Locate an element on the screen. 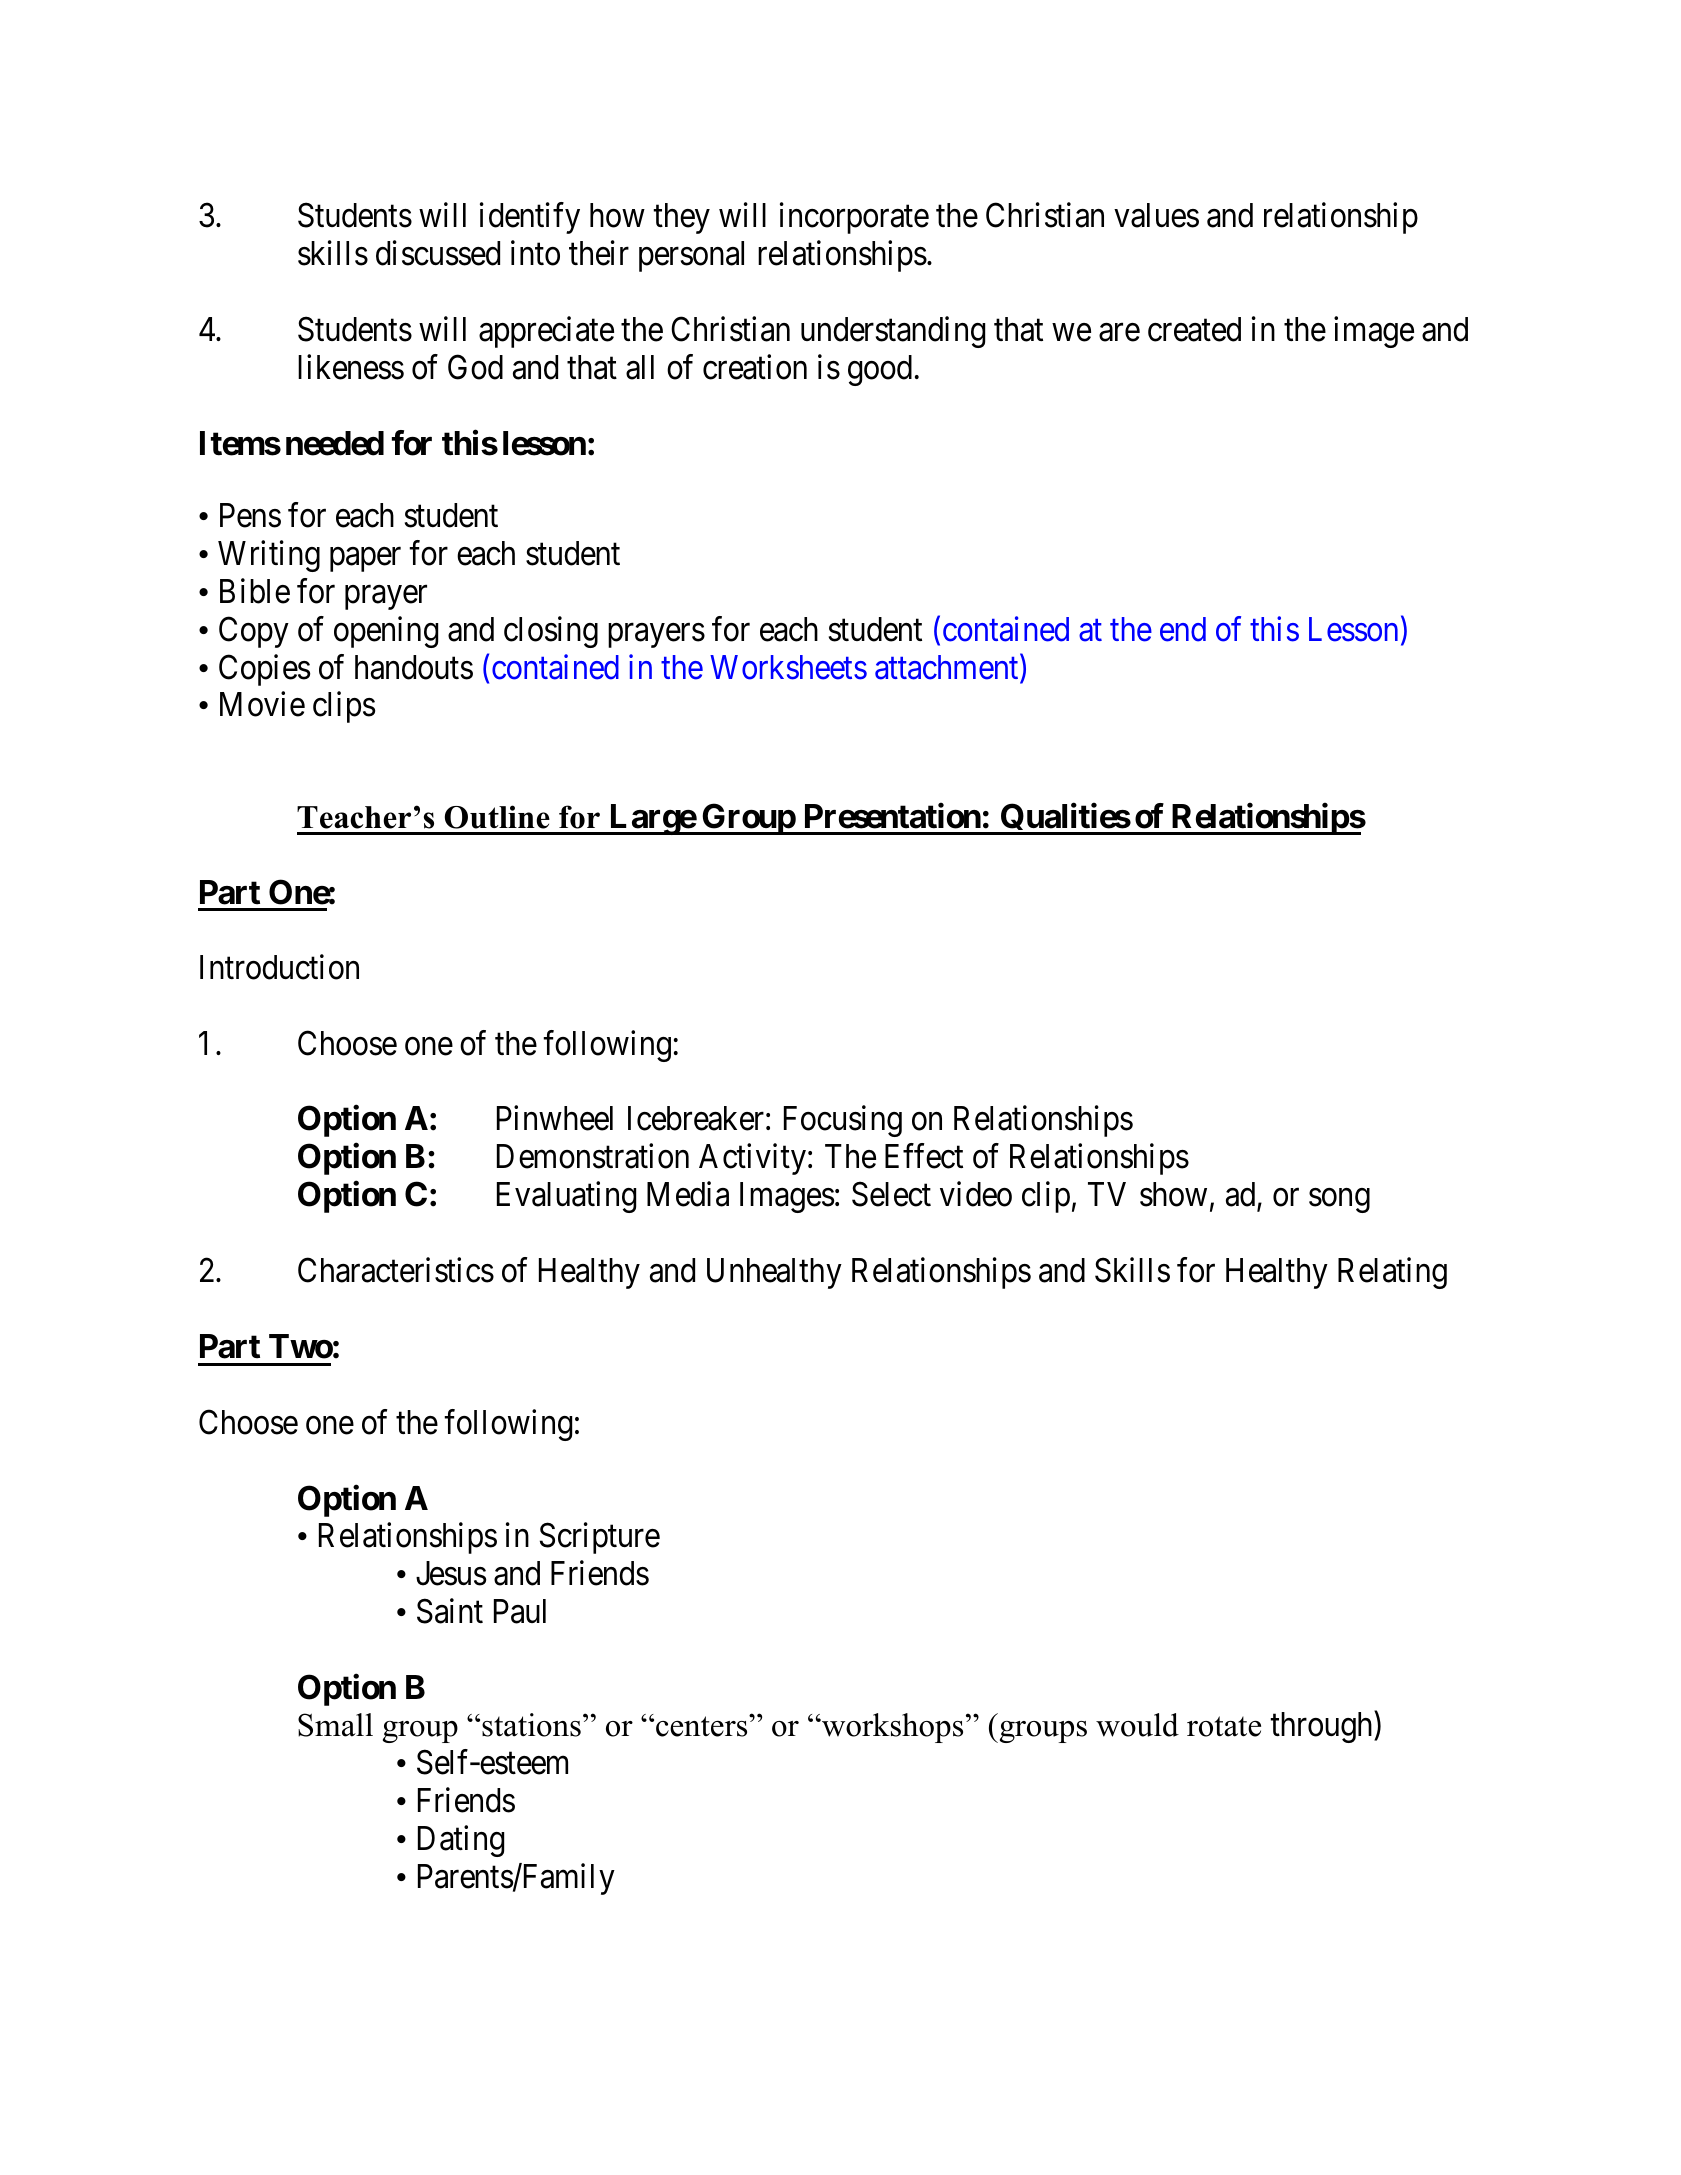 The width and height of the screenshot is (1681, 2175). Focusing is located at coordinates (843, 1121).
